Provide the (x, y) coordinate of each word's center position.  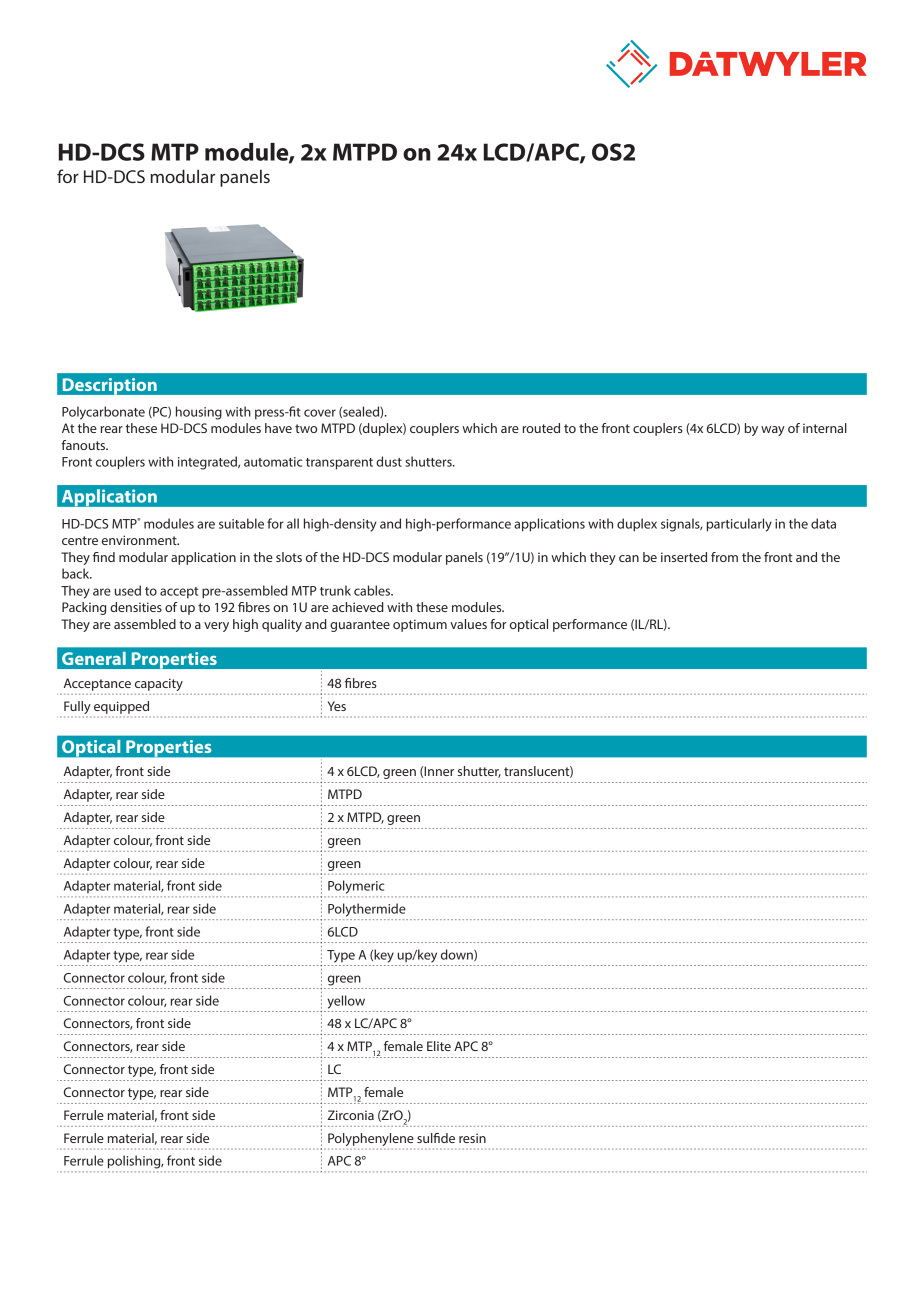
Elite (439, 1046)
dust (389, 461)
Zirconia (350, 1115)
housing (199, 413)
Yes (337, 706)
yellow (346, 1002)
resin (472, 1138)
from (724, 557)
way (773, 431)
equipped (121, 707)
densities (136, 607)
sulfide (436, 1138)
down (458, 955)
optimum (420, 625)
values (468, 624)
